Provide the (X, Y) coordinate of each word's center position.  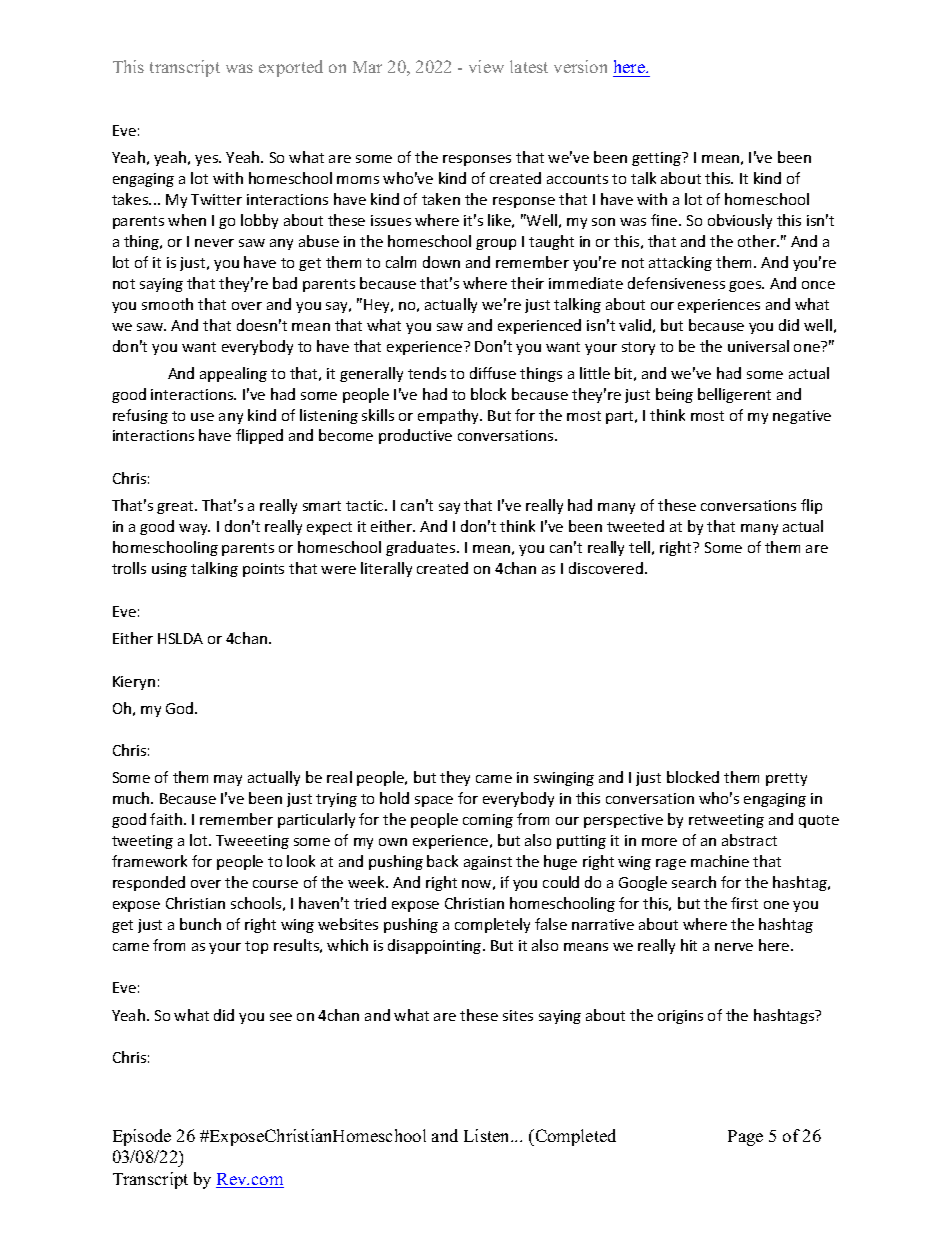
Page (745, 1138)
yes (207, 160)
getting (657, 159)
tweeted (635, 526)
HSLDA (180, 638)
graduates (422, 548)
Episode (142, 1137)
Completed (574, 1137)
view (486, 66)
